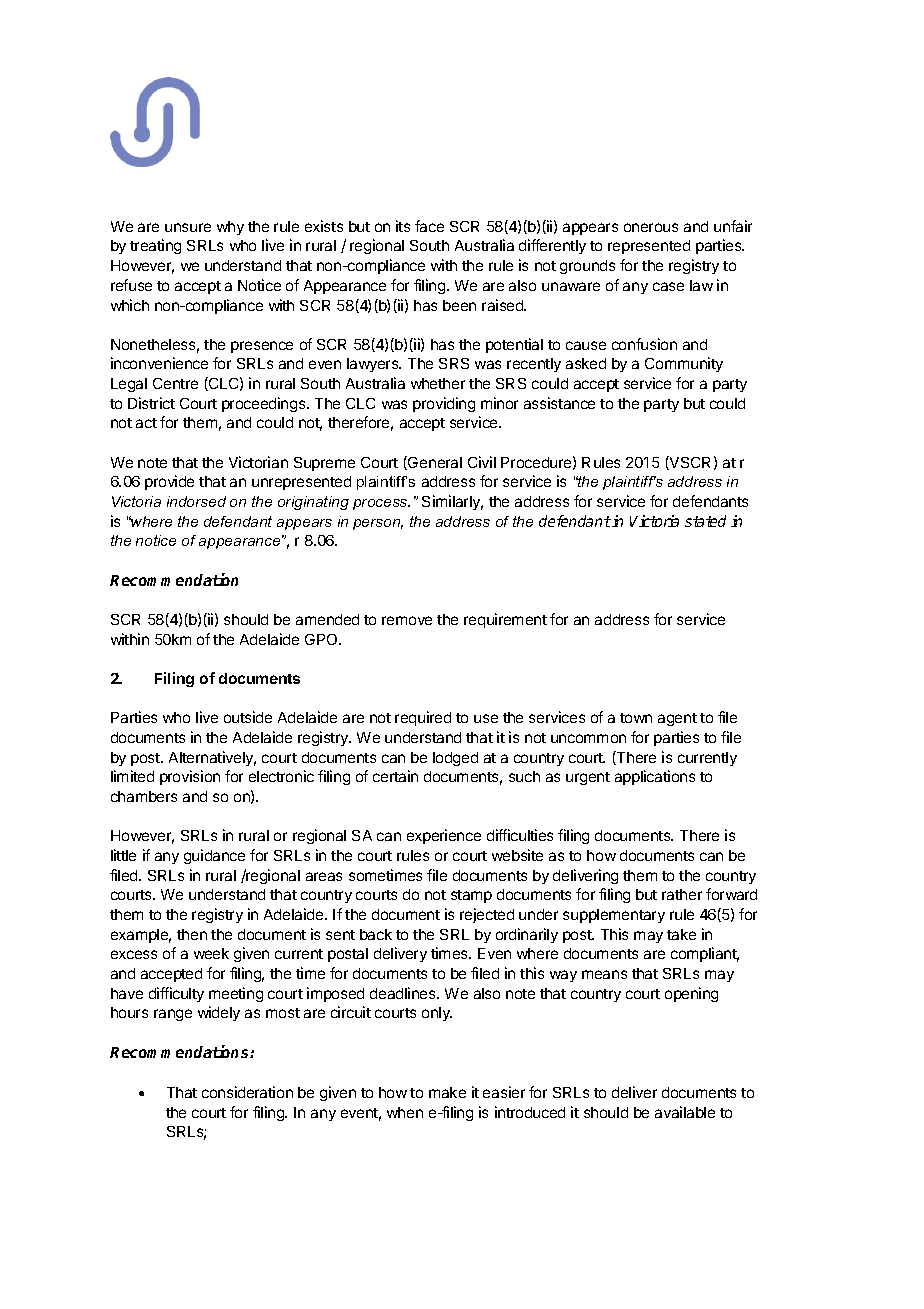 This image has height=1309, width=924. What do you see at coordinates (188, 227) in the image?
I see `unsure` at bounding box center [188, 227].
